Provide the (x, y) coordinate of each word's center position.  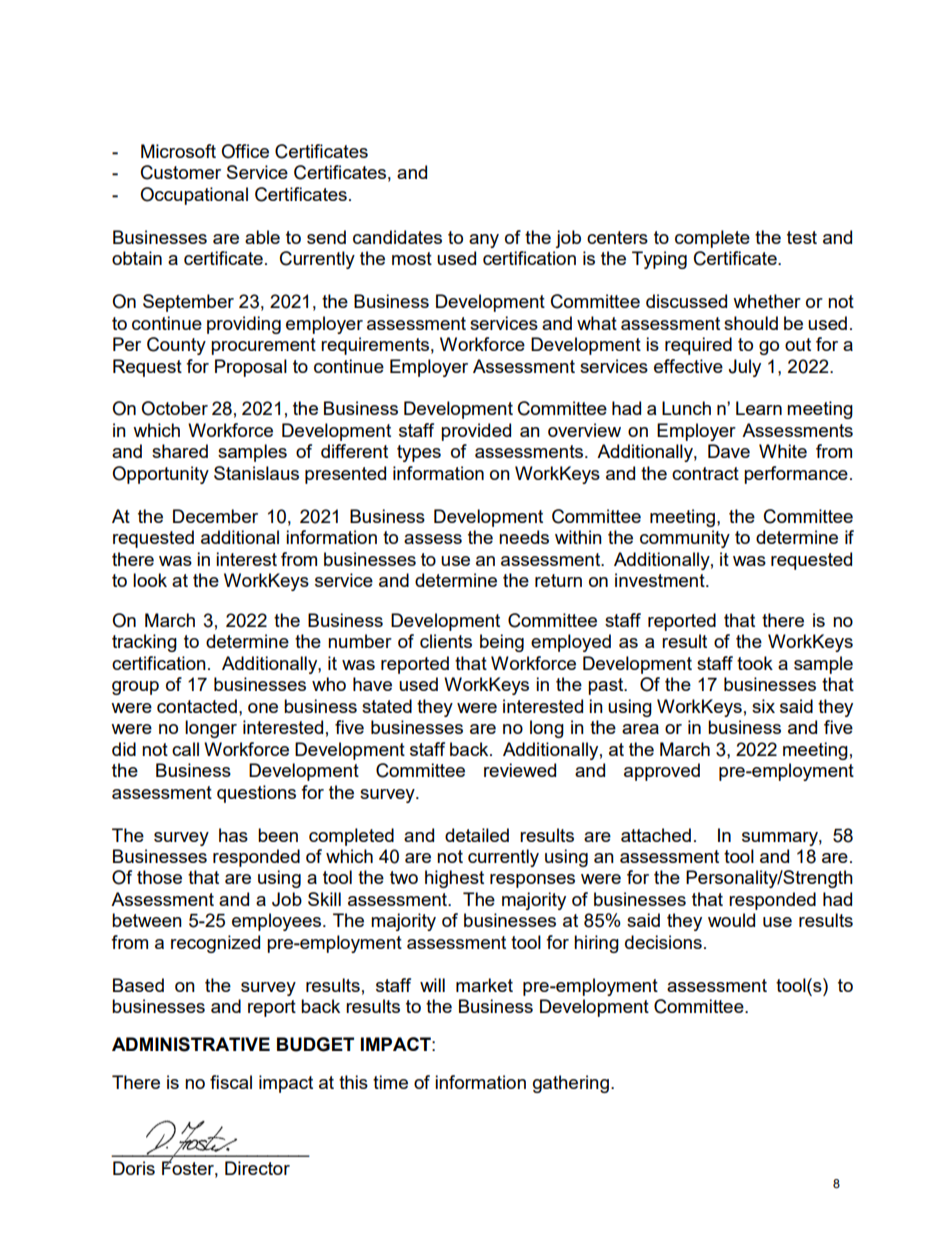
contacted (197, 706)
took (755, 663)
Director (257, 1168)
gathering (571, 1084)
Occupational (194, 196)
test (802, 237)
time (390, 1082)
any (484, 241)
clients (446, 641)
